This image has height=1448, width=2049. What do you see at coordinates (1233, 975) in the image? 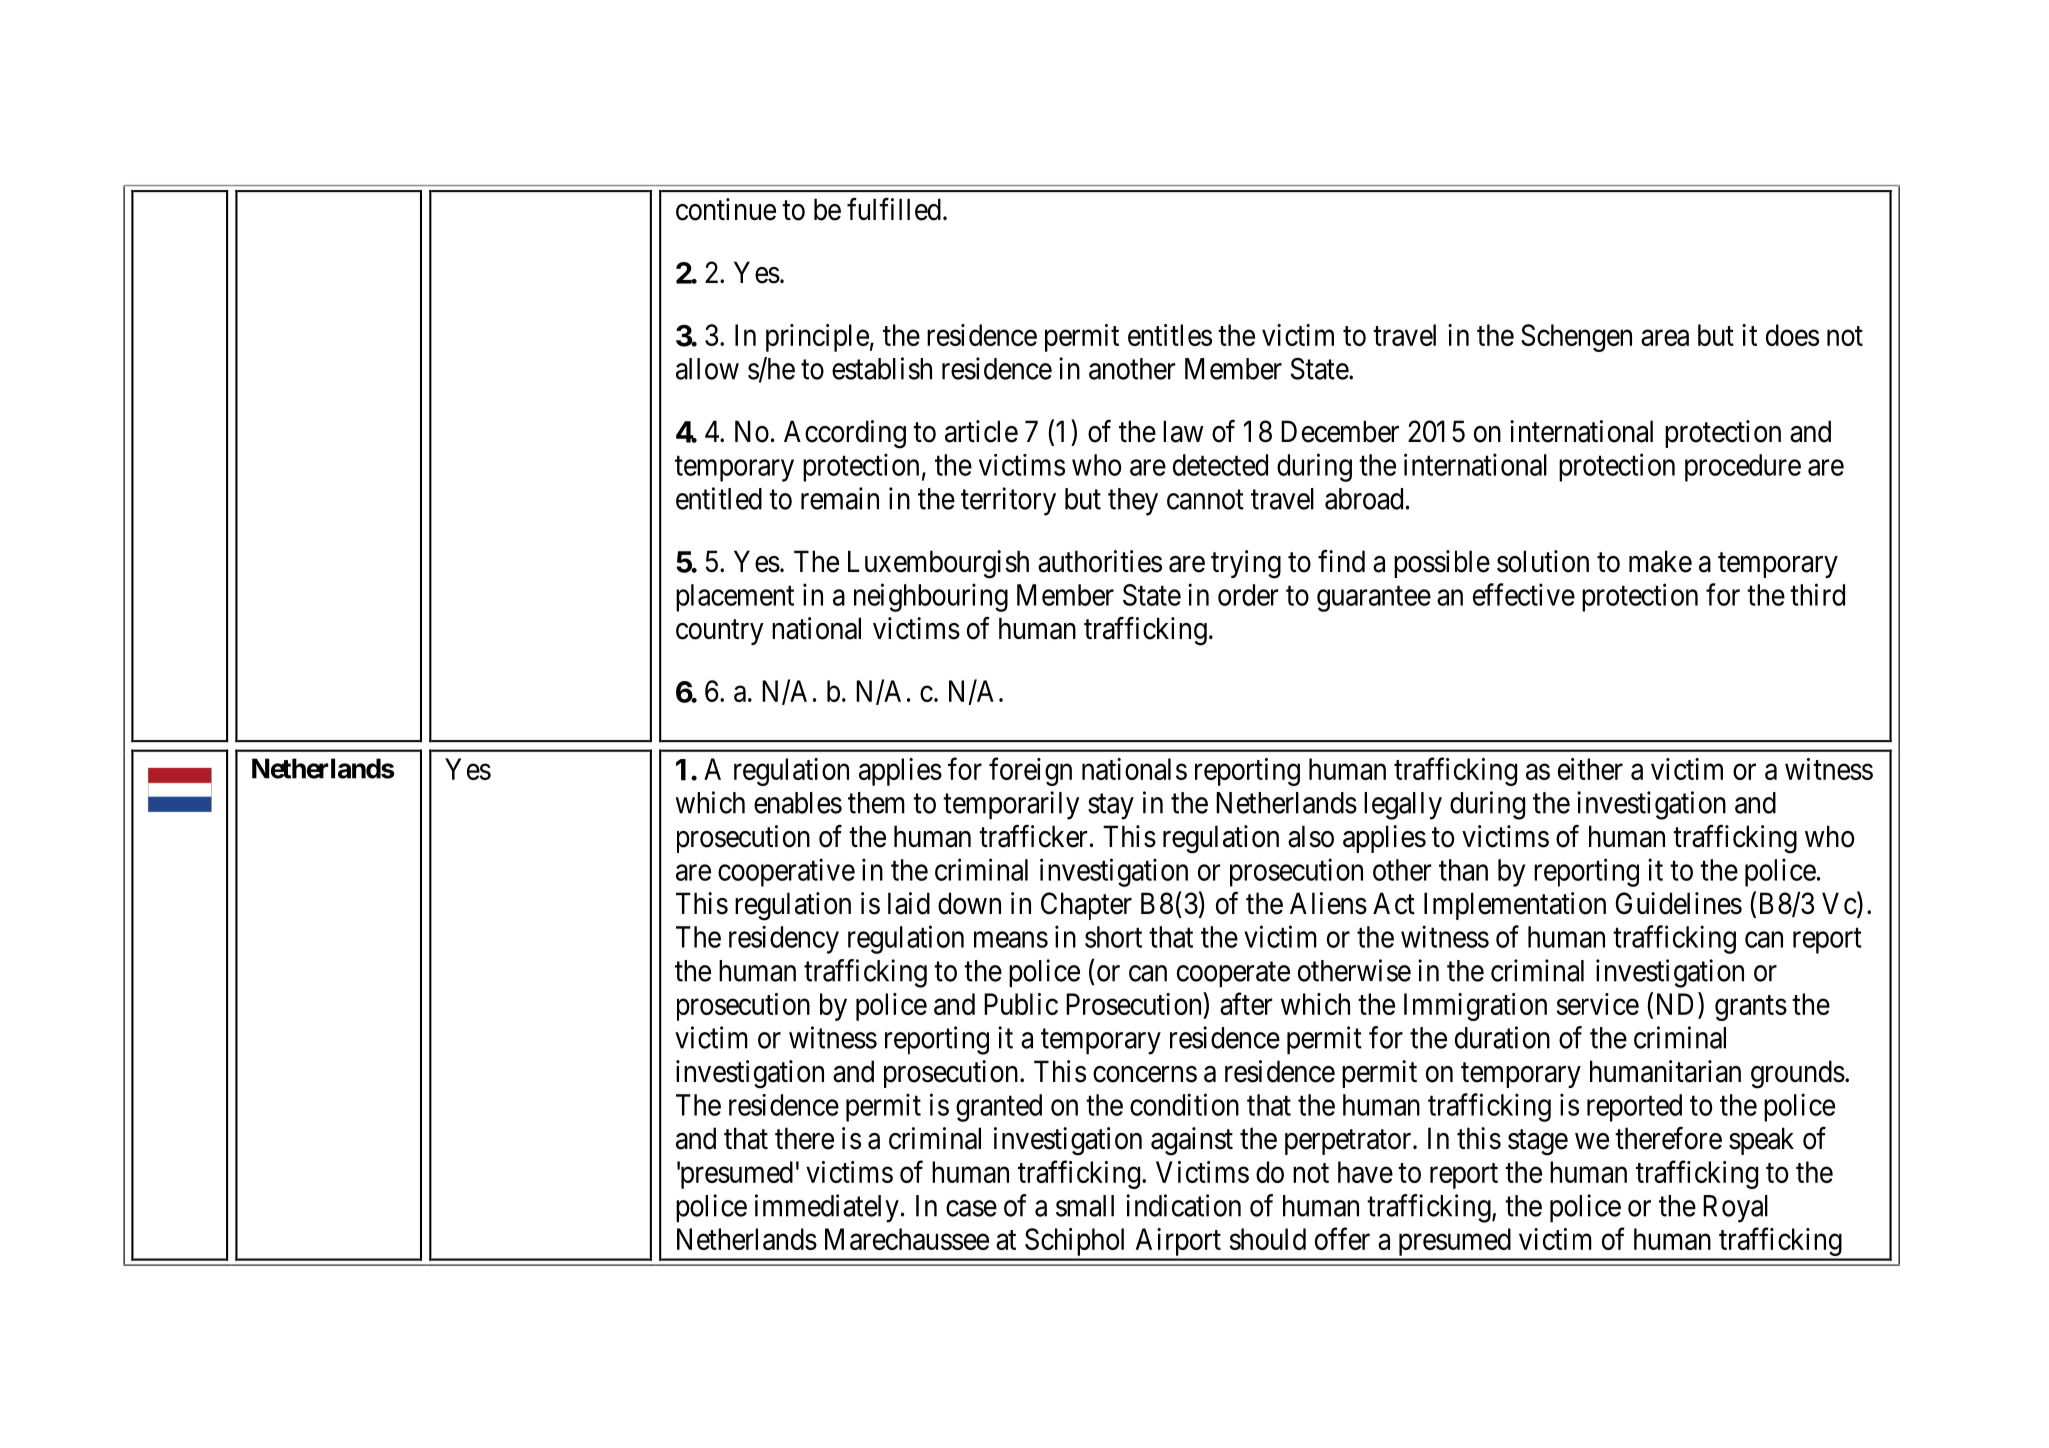
I see `cooperate` at bounding box center [1233, 975].
